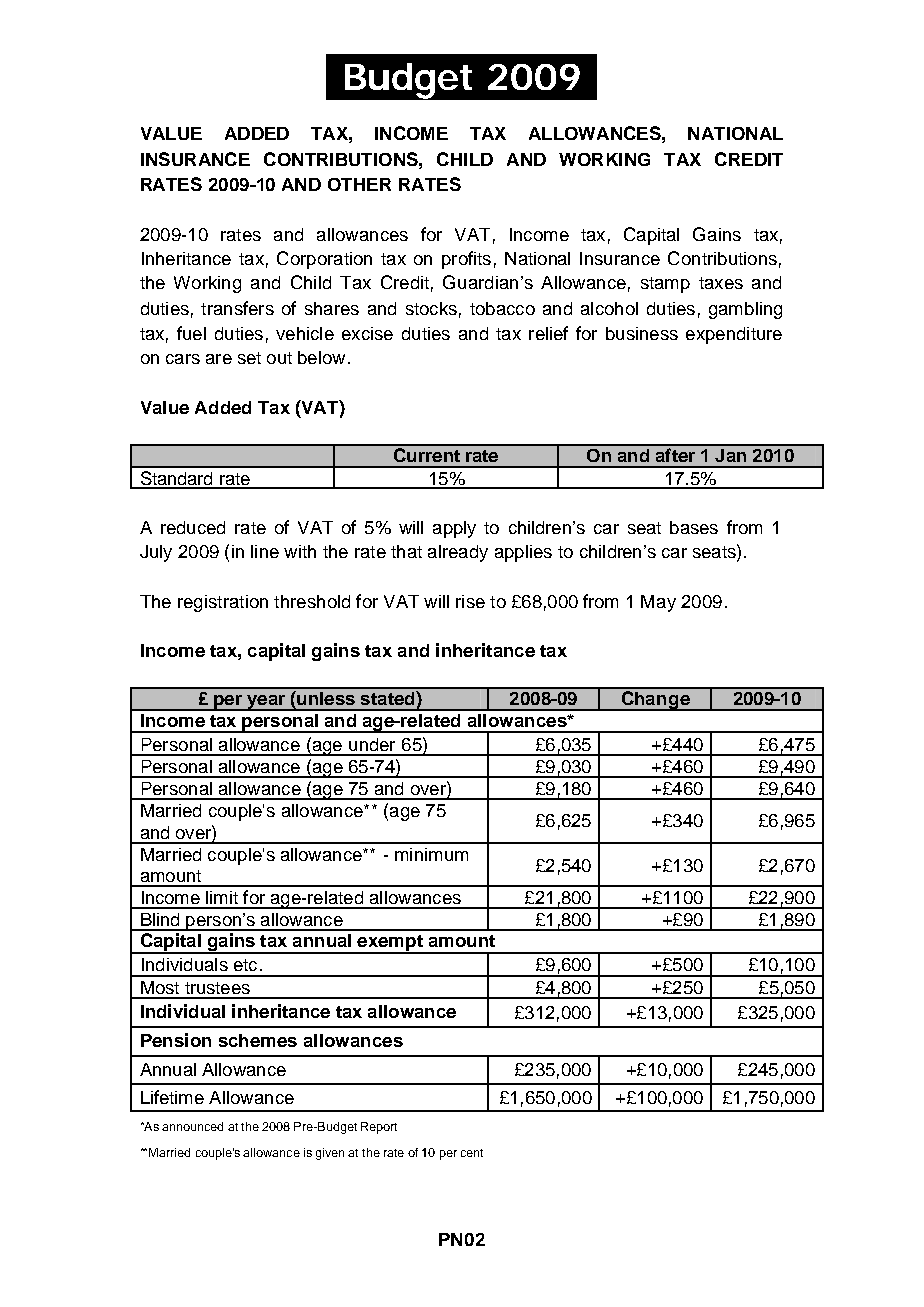 This screenshot has height=1307, width=924. Describe the element at coordinates (324, 260) in the screenshot. I see `Corporation` at that location.
